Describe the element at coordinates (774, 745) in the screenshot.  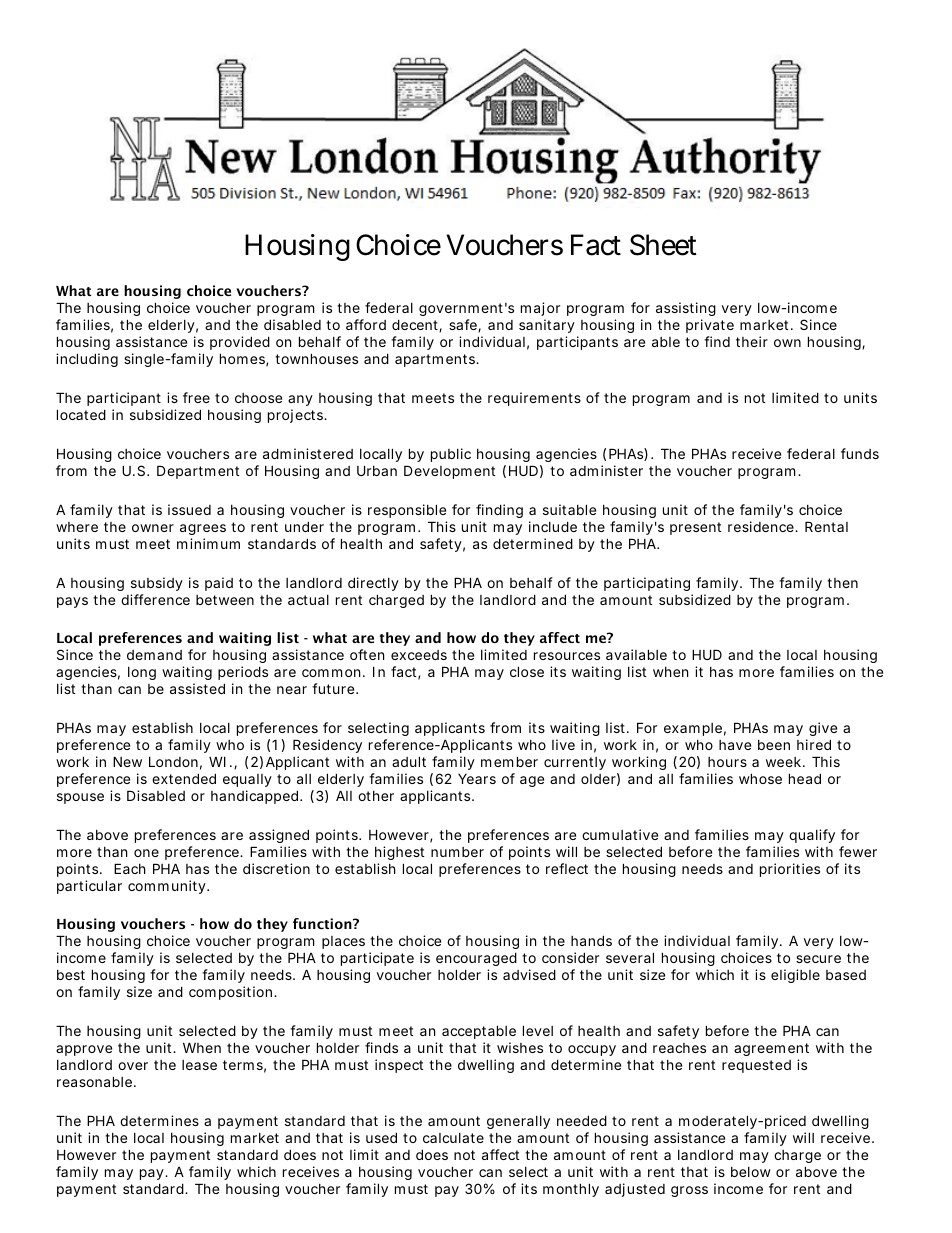
I see `been` at that location.
